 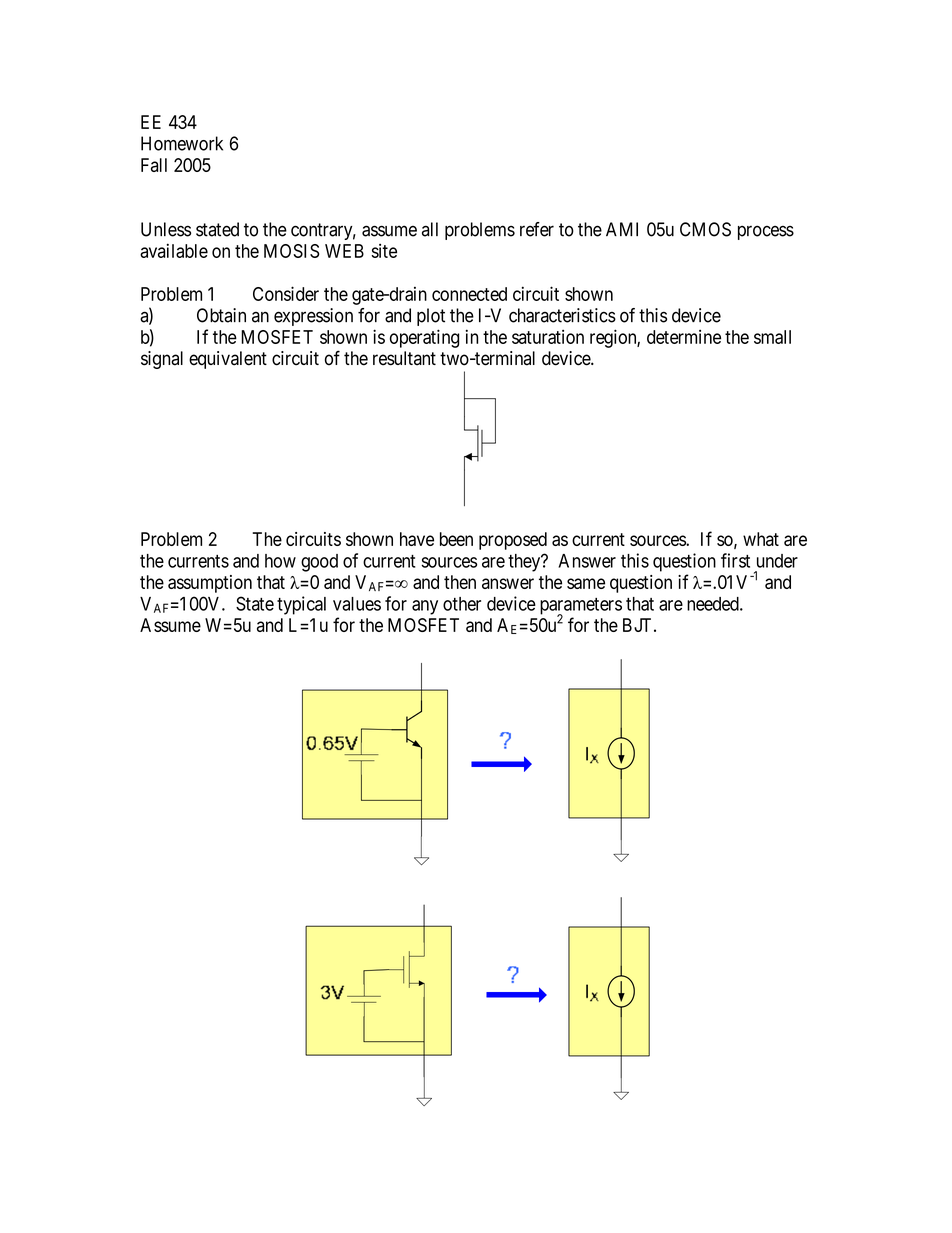 What do you see at coordinates (684, 337) in the screenshot?
I see `determine` at bounding box center [684, 337].
